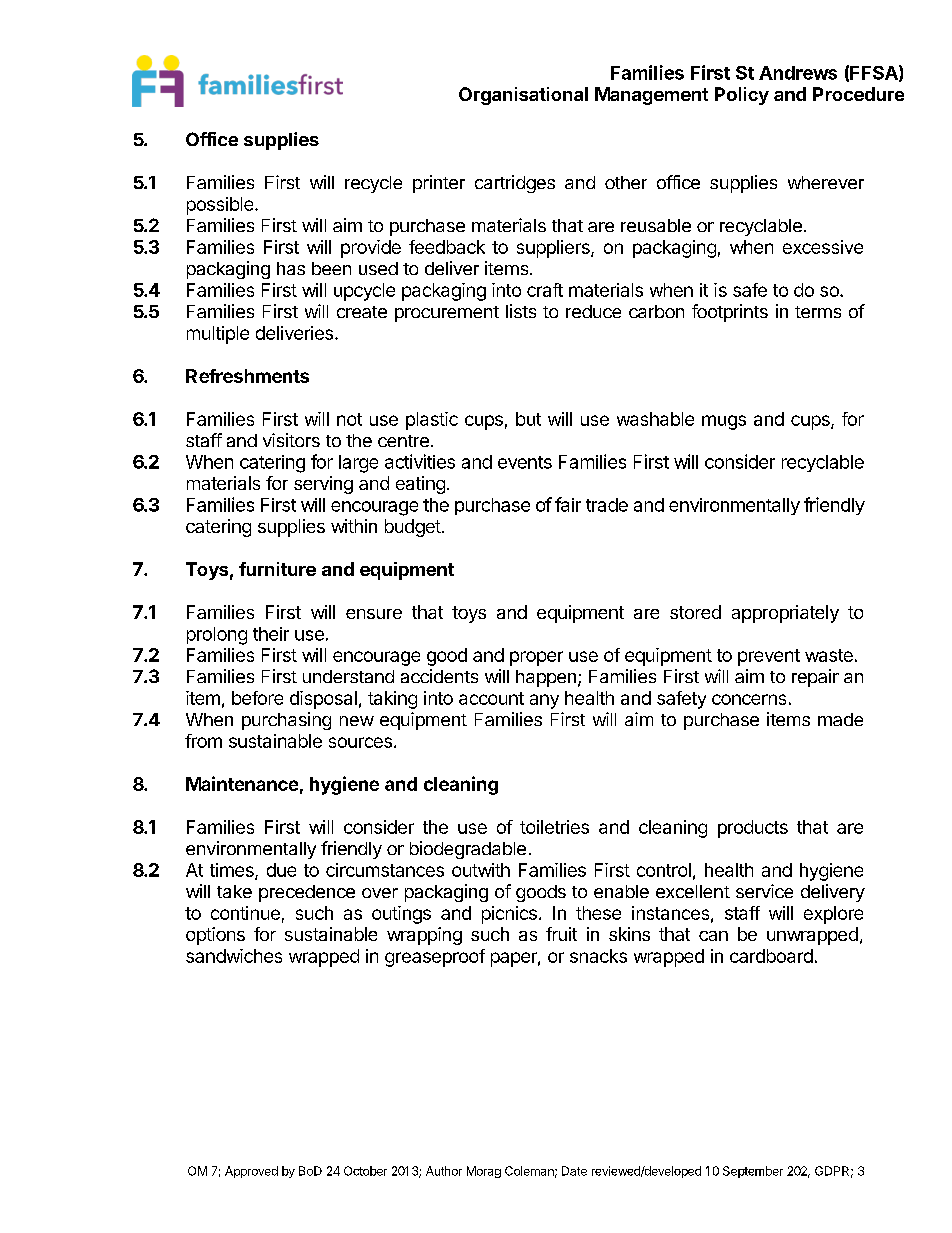 The width and height of the document is (952, 1233). Describe the element at coordinates (286, 721) in the document. I see `purchasing` at that location.
